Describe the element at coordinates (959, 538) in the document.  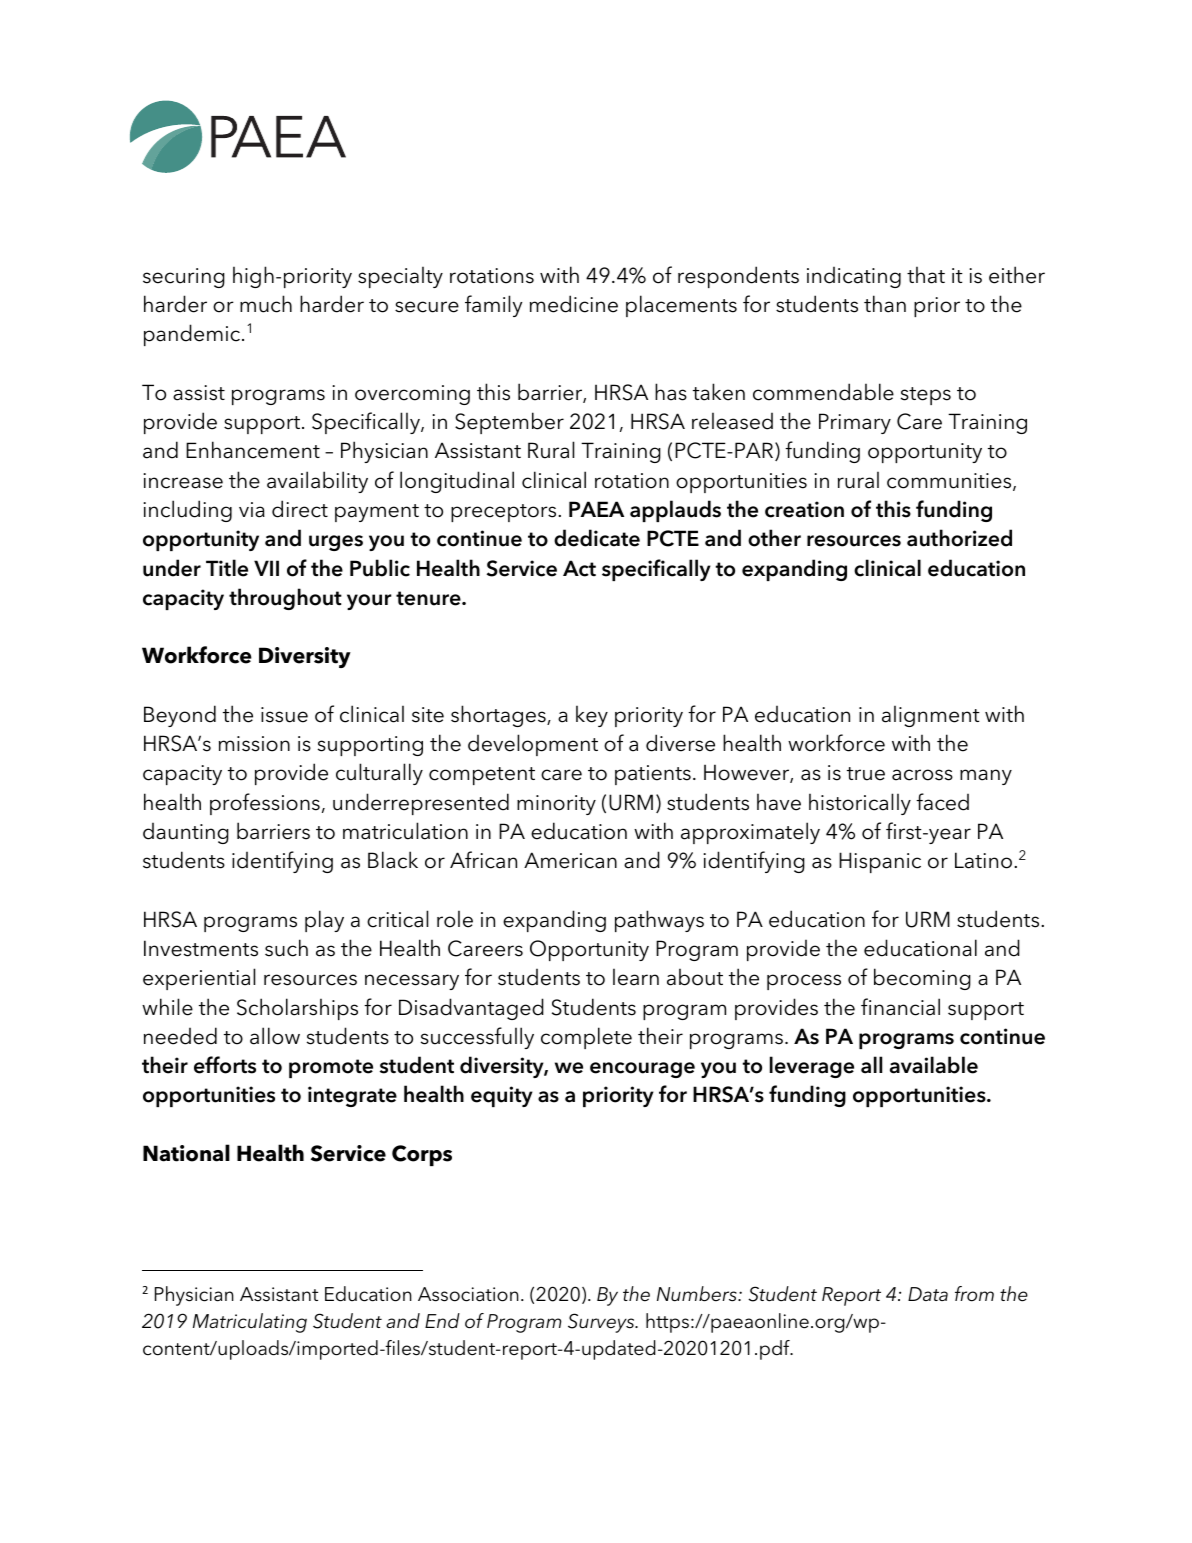
I see `authorized` at that location.
